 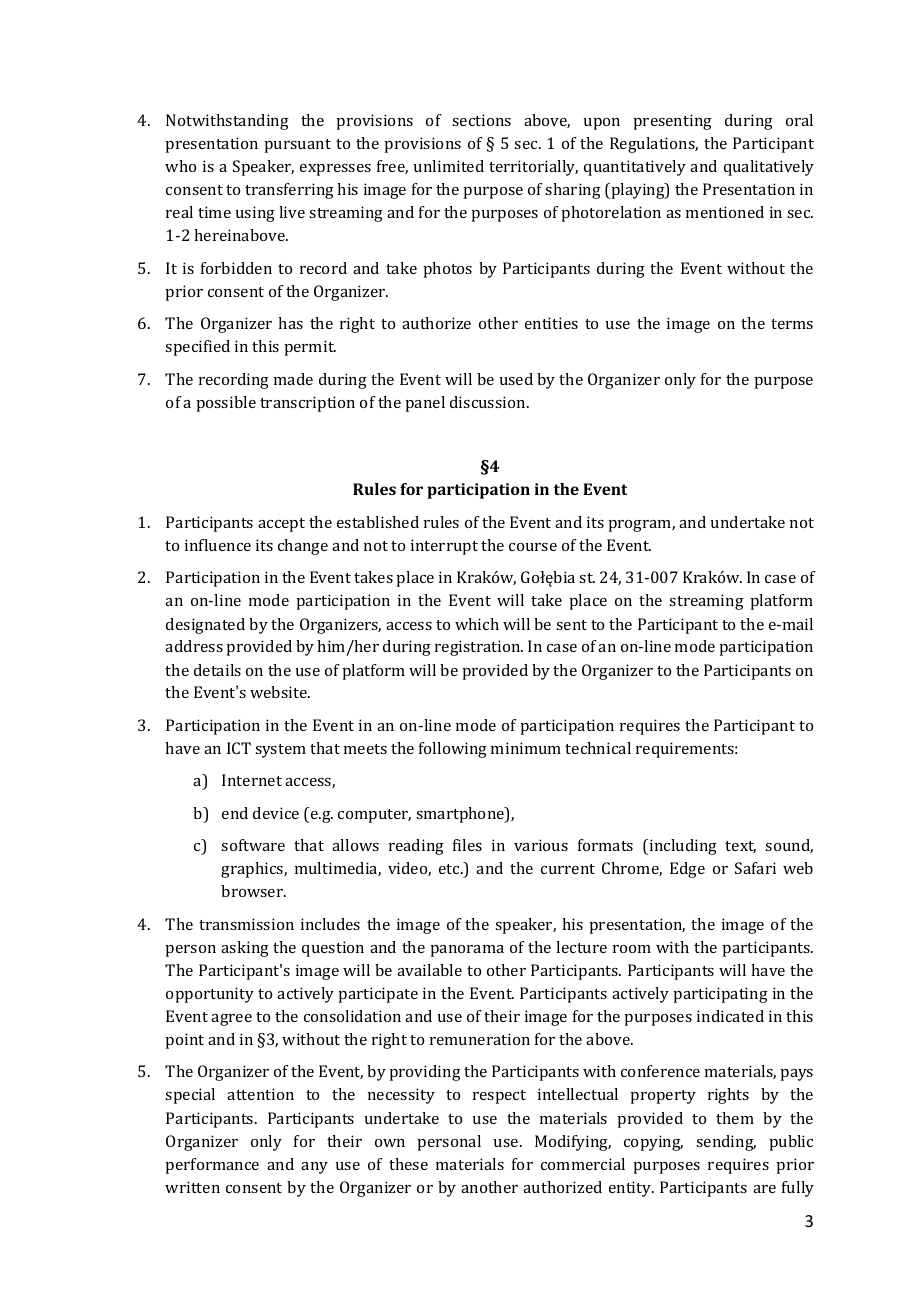 I want to click on pursuant, so click(x=298, y=146).
